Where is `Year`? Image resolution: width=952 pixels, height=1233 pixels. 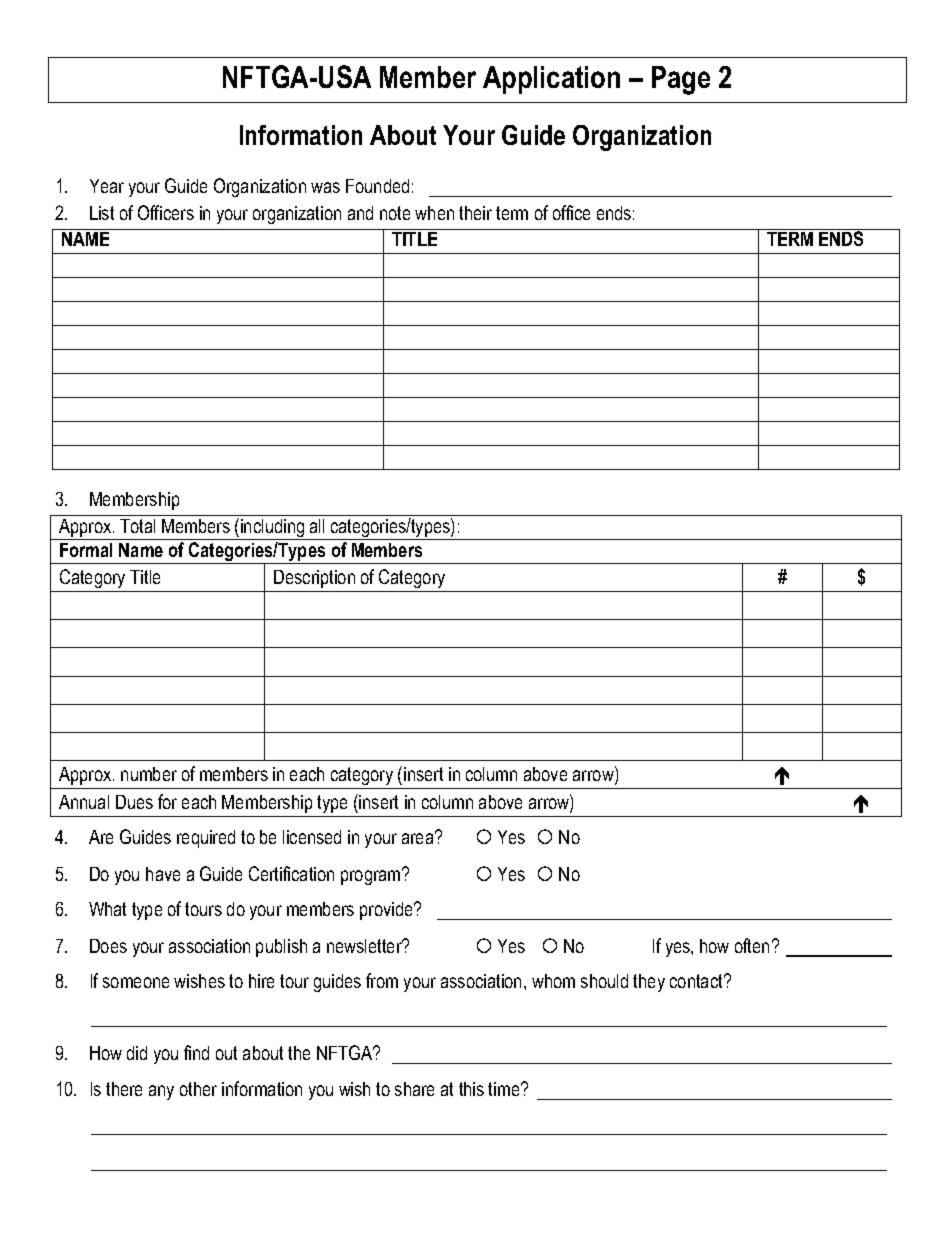
Year is located at coordinates (107, 186).
